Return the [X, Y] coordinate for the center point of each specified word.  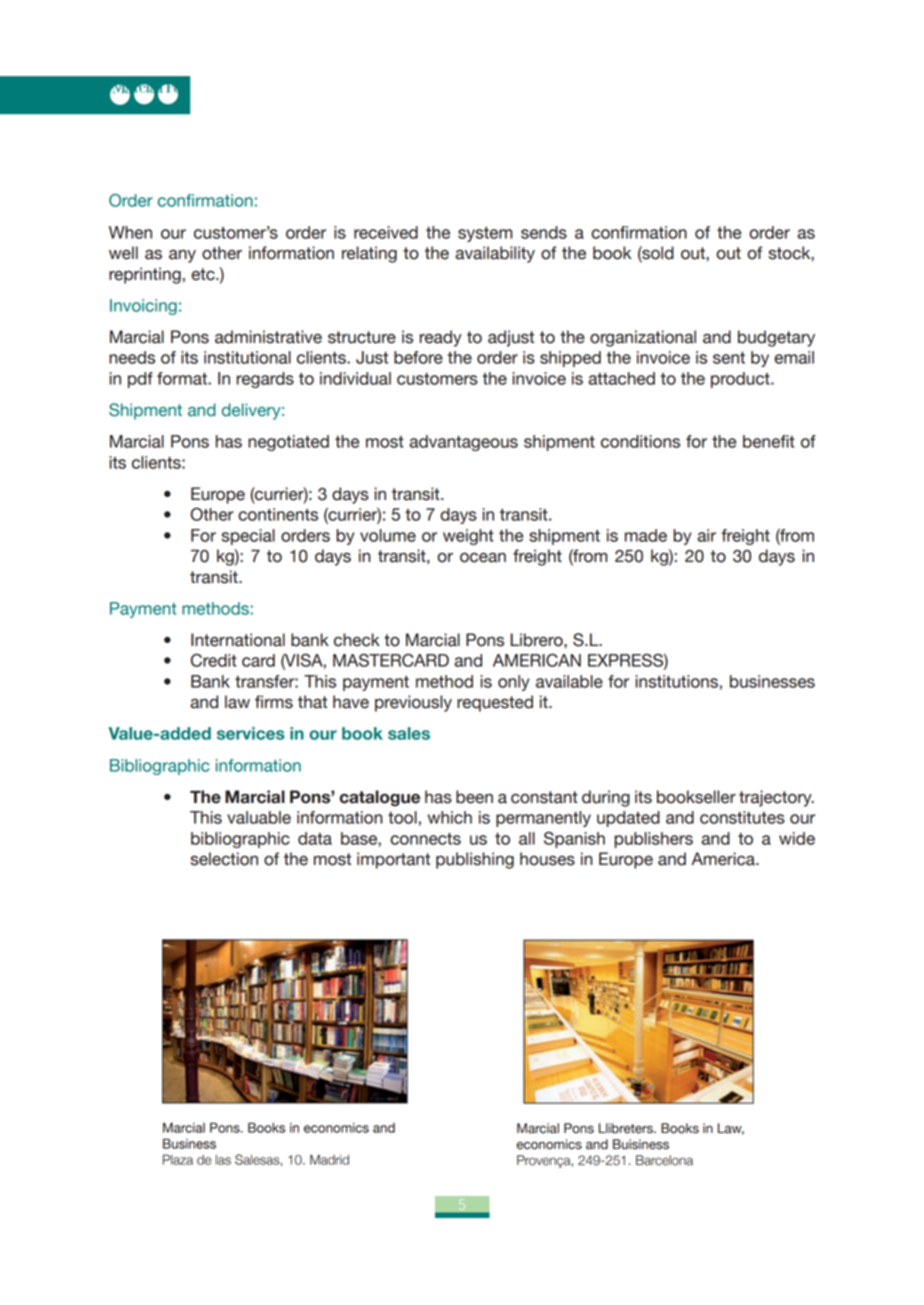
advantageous [463, 443]
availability [495, 254]
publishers [653, 840]
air [706, 535]
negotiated [288, 443]
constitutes [742, 817]
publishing [475, 860]
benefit [769, 441]
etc [204, 274]
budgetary [776, 338]
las [223, 1160]
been [474, 797]
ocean [483, 557]
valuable [259, 817]
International [238, 640]
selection [224, 859]
